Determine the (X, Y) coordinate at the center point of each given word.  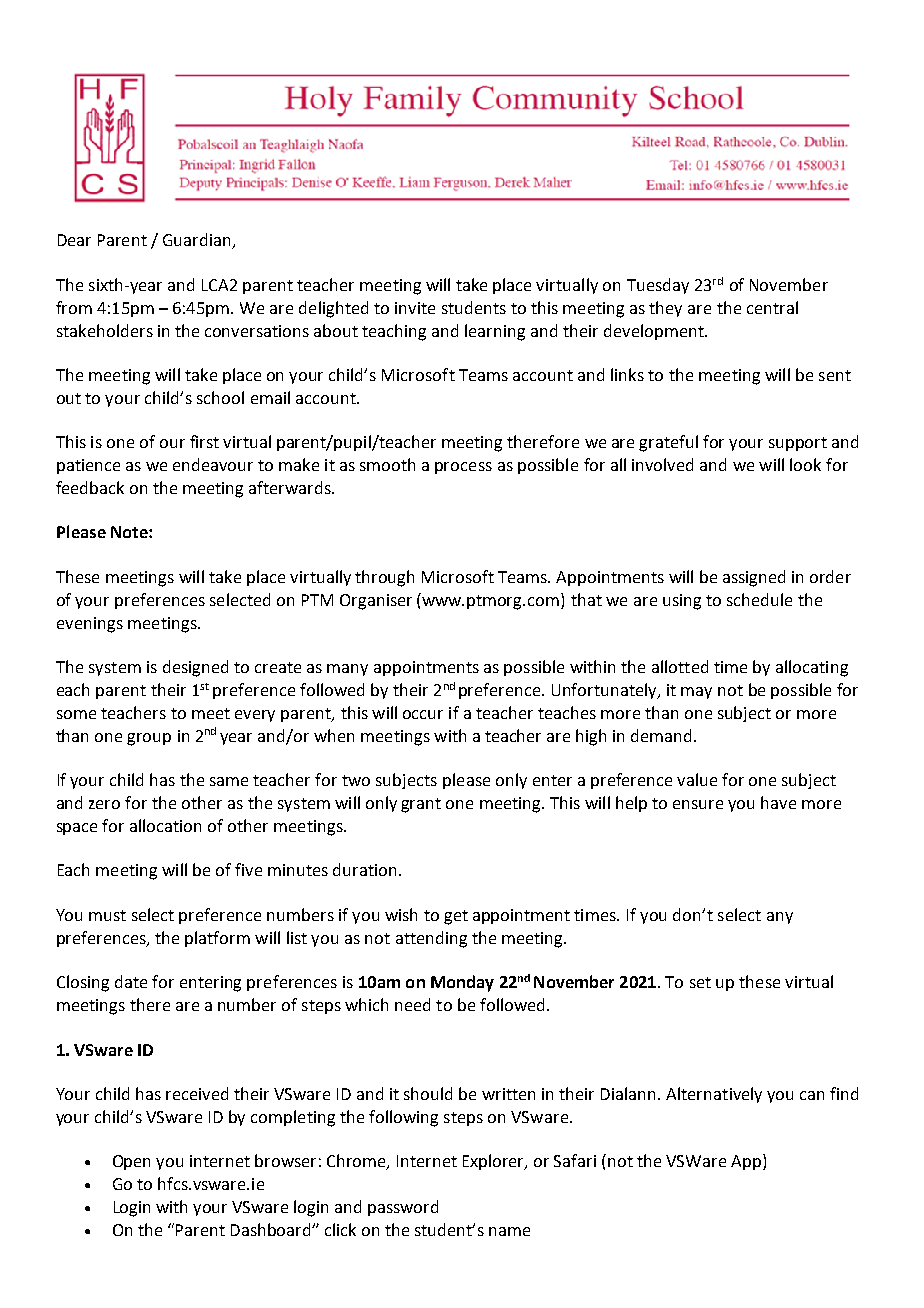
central (772, 307)
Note (130, 532)
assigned (754, 578)
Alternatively (714, 1095)
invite (415, 308)
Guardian (198, 241)
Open (131, 1162)
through (384, 578)
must (107, 915)
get (456, 917)
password (403, 1208)
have (778, 802)
